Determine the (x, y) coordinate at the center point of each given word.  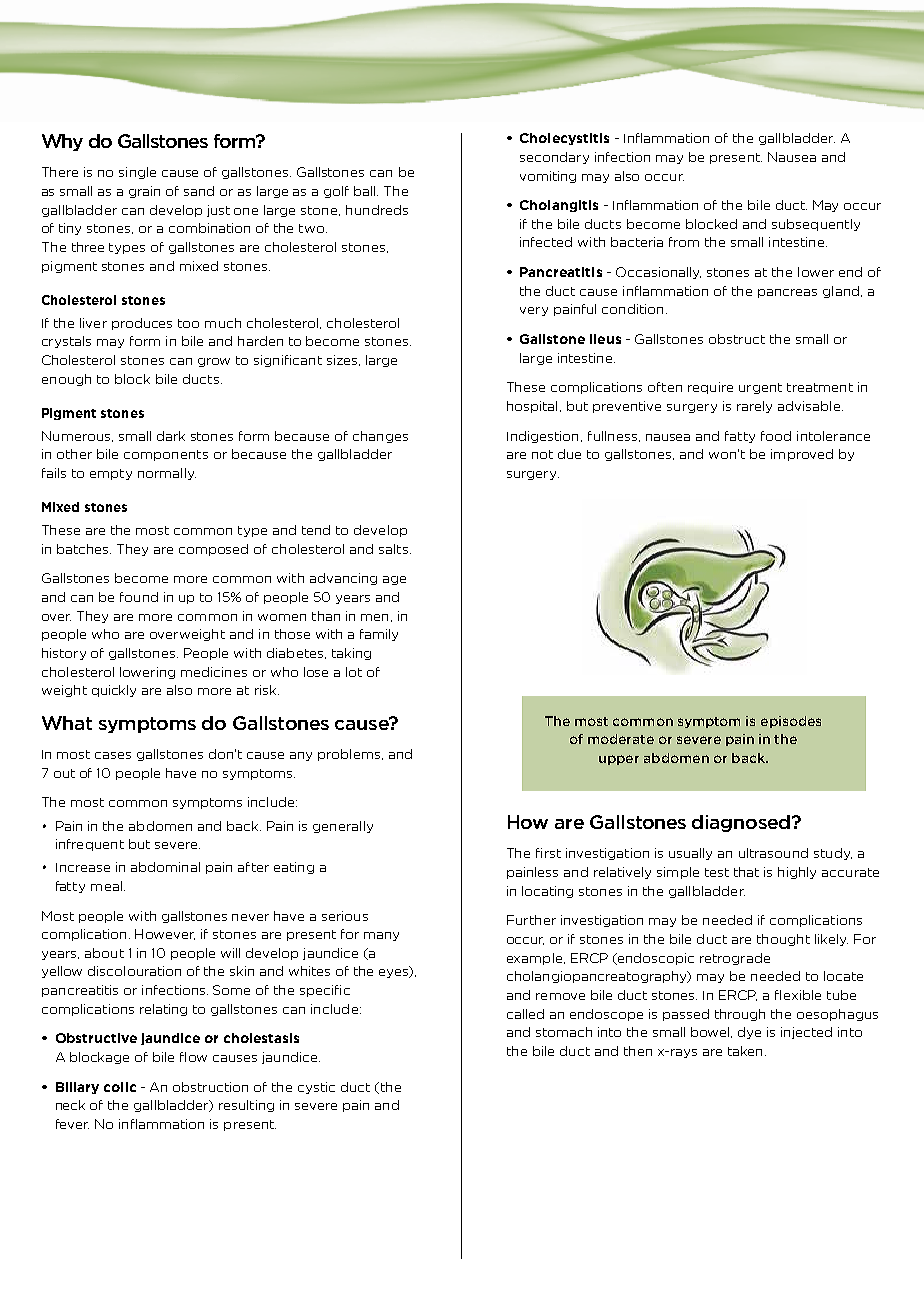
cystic (316, 1088)
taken (745, 1051)
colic (120, 1087)
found (139, 597)
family (379, 635)
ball (366, 191)
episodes (791, 722)
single (137, 173)
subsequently (816, 225)
